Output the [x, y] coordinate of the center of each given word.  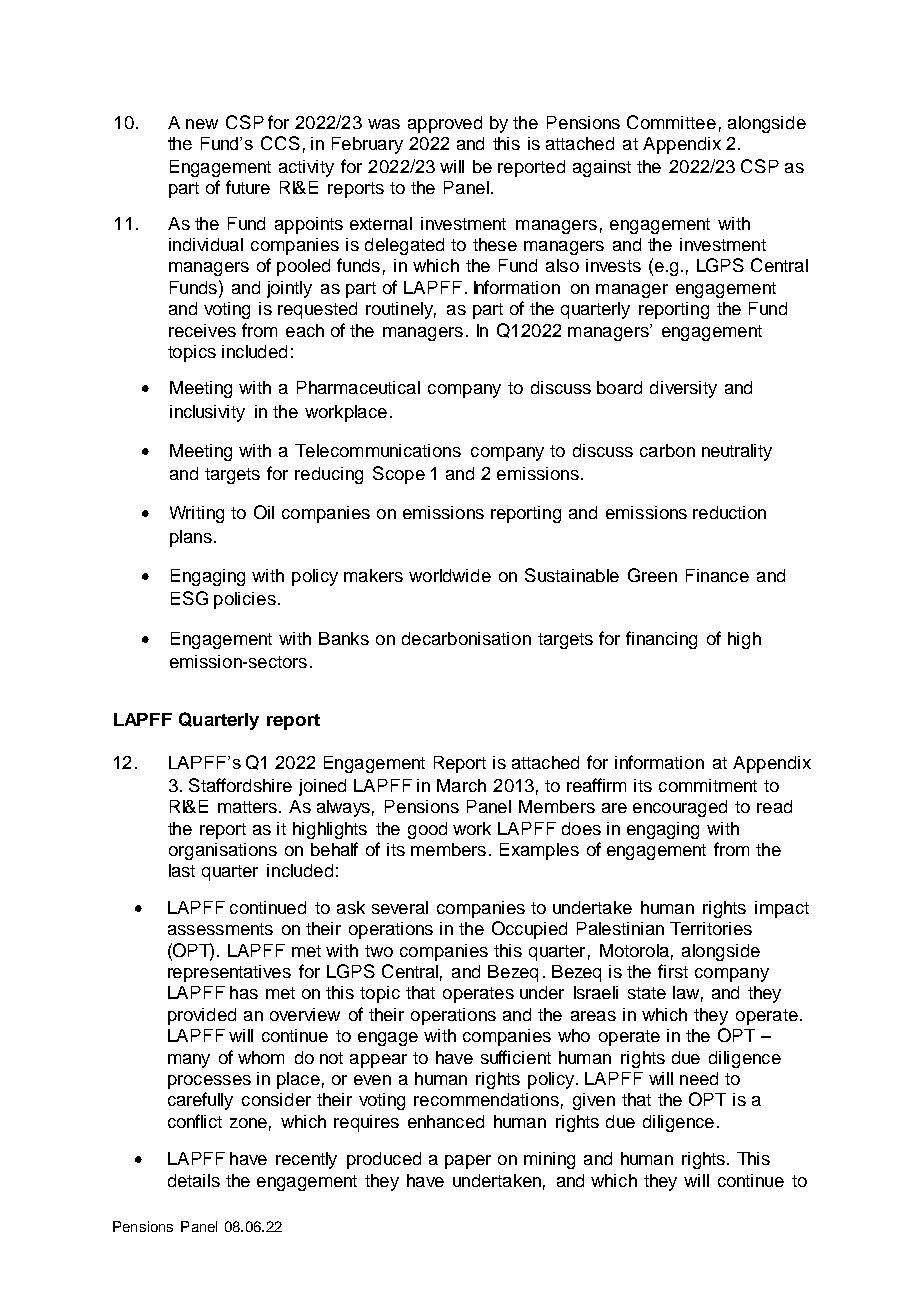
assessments [220, 929]
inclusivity [207, 413]
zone [248, 1123]
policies [245, 600]
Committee [671, 122]
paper [468, 1162]
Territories [711, 928]
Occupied [529, 930]
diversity [683, 389]
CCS [280, 143]
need [699, 1078]
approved [445, 124]
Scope [399, 475]
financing [661, 640]
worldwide [450, 575]
